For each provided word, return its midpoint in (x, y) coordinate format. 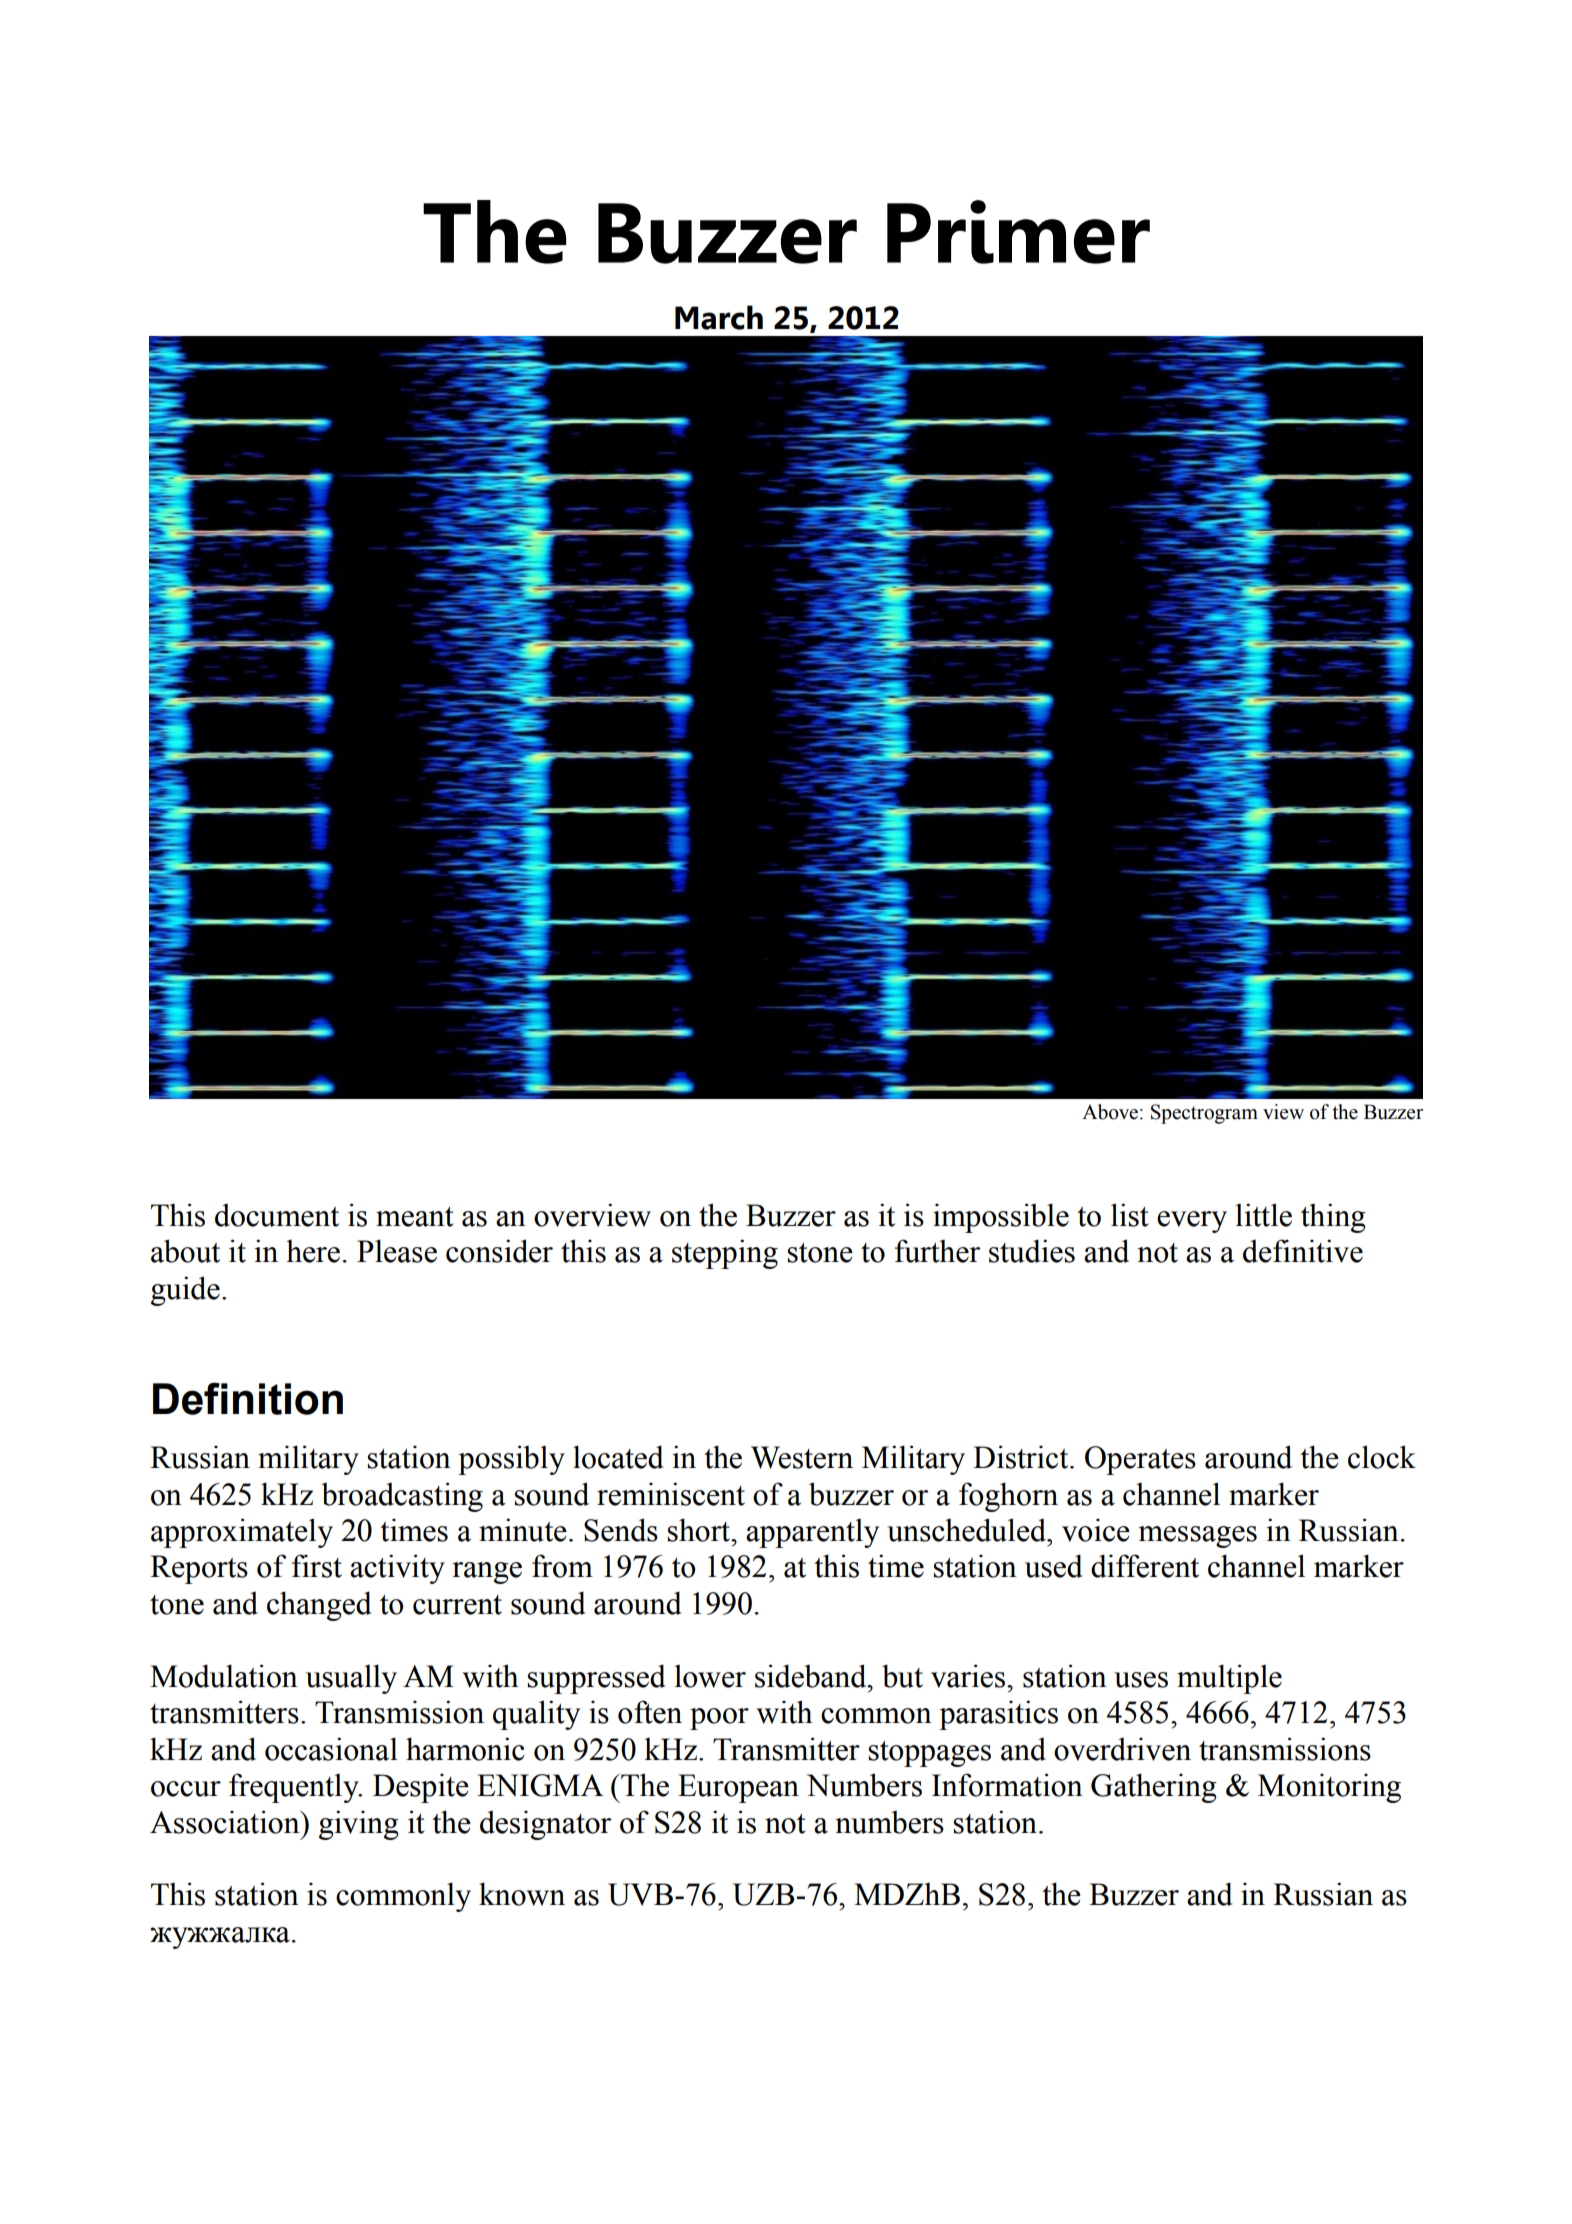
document (277, 1215)
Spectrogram (1204, 1114)
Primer (1018, 232)
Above (1110, 1112)
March (719, 317)
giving (359, 1825)
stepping (725, 1254)
